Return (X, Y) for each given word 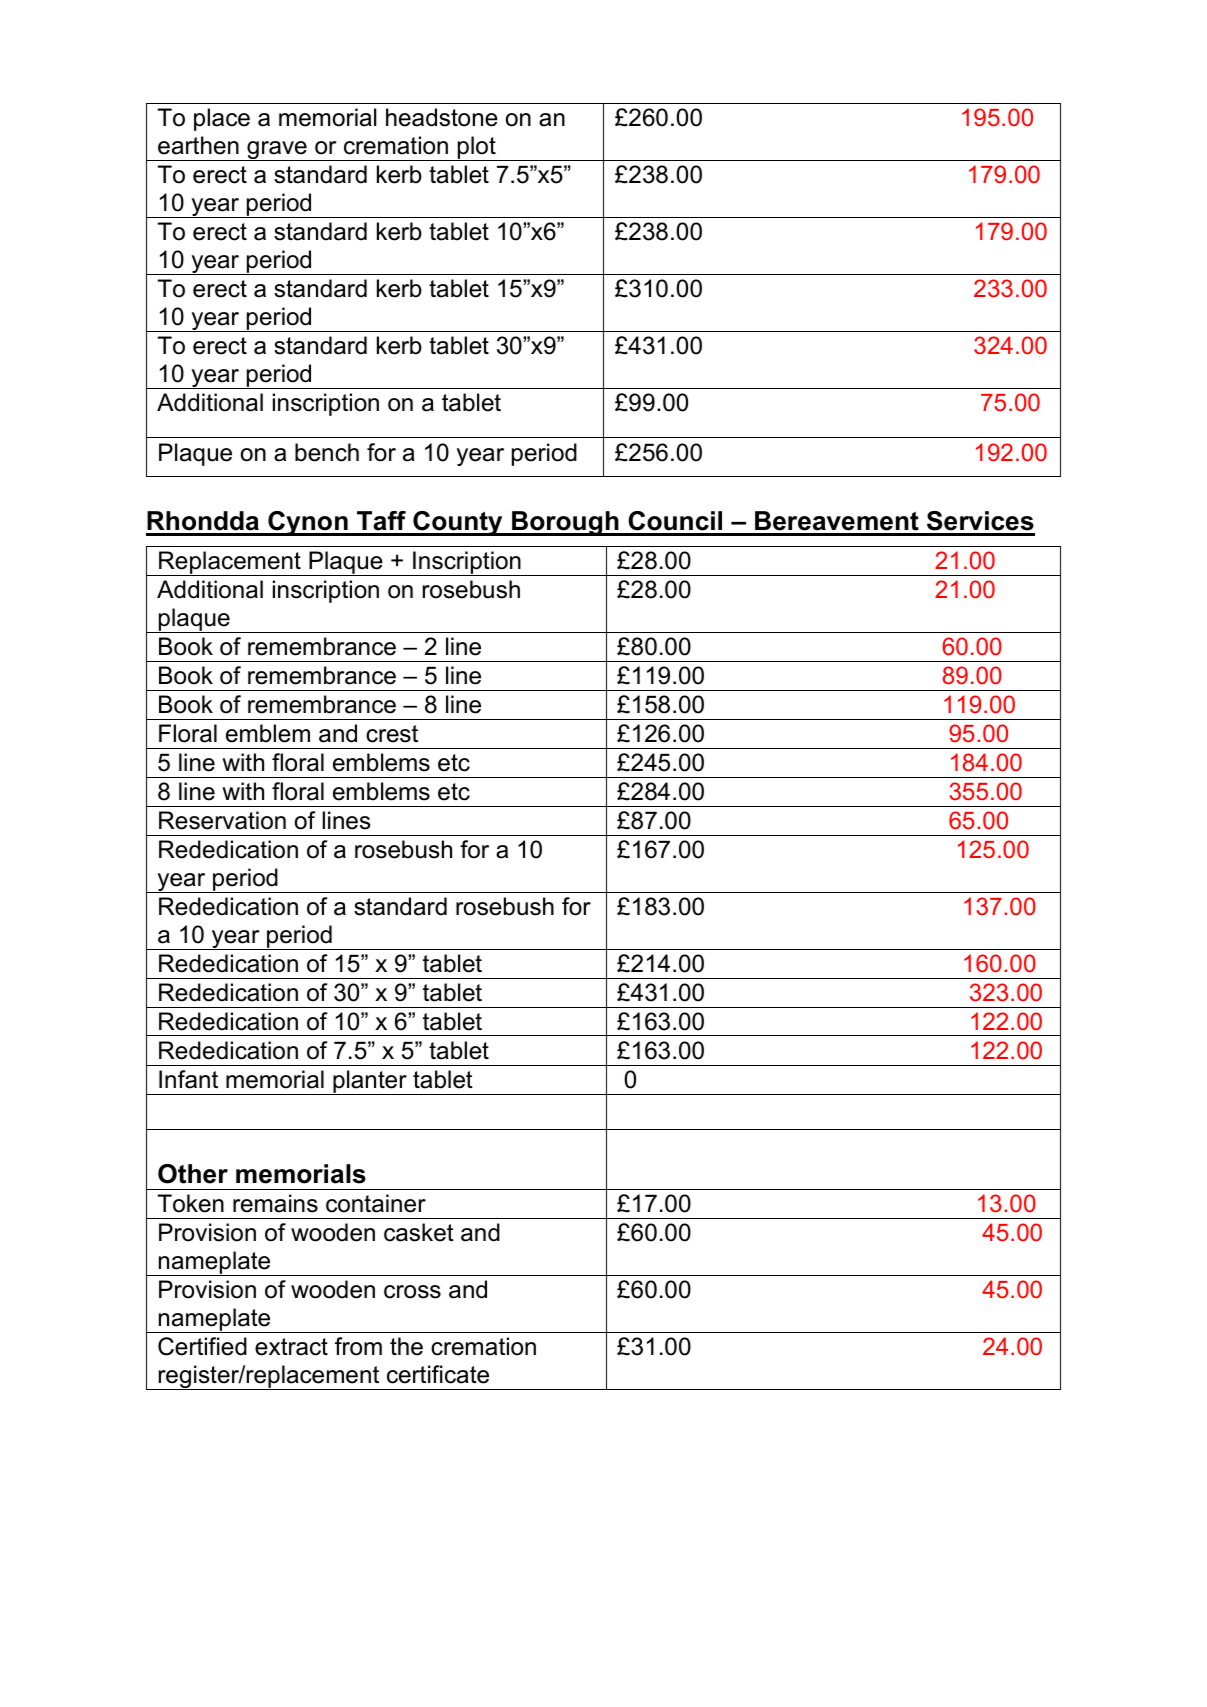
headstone (442, 117)
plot (477, 148)
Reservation (222, 820)
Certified (202, 1346)
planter (370, 1082)
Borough (565, 523)
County (458, 523)
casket (419, 1232)
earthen (198, 145)
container (376, 1203)
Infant (188, 1079)
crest (392, 734)
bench (327, 452)
